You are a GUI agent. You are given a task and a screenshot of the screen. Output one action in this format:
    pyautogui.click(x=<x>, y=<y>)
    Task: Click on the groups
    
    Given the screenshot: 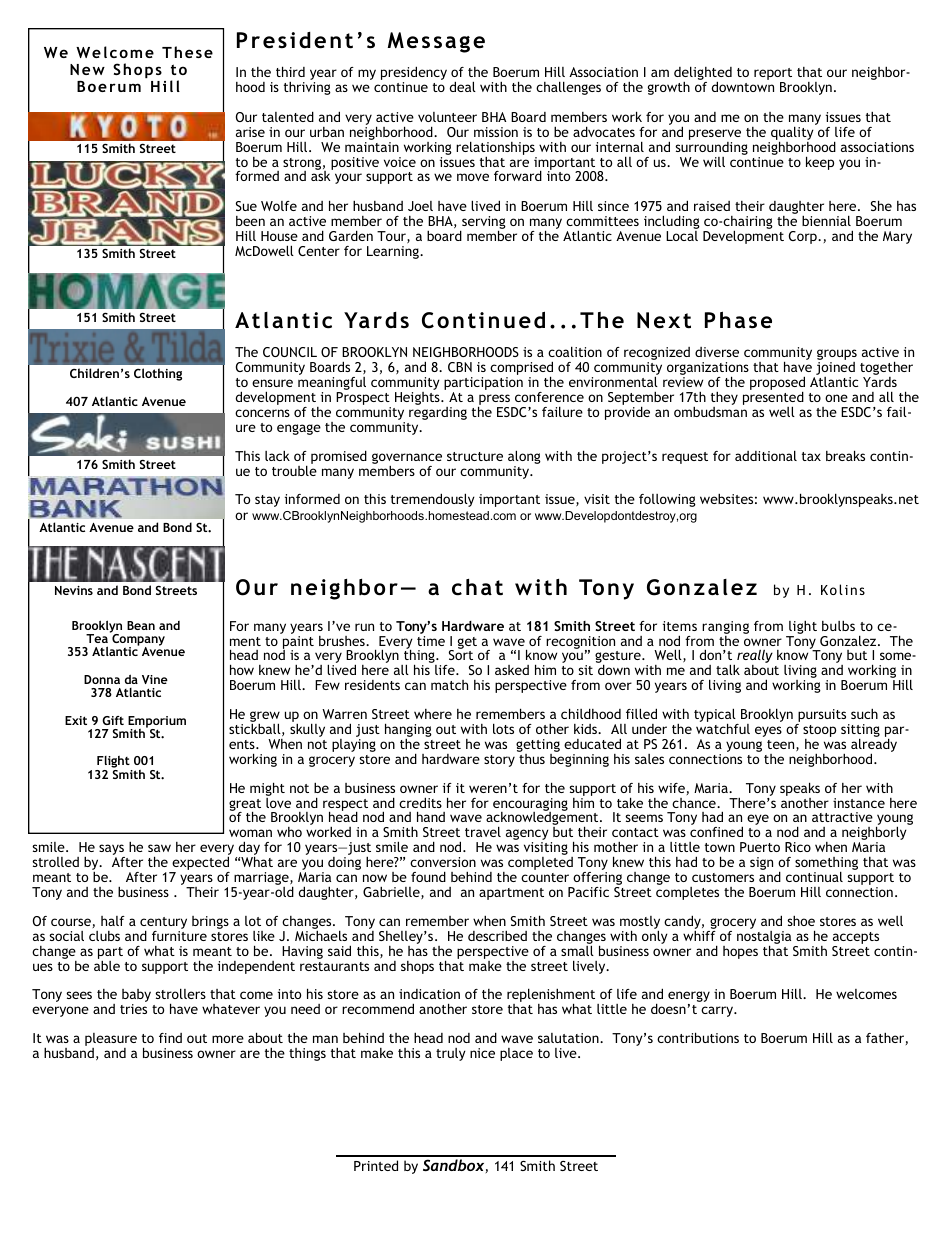 What is the action you would take?
    pyautogui.click(x=837, y=356)
